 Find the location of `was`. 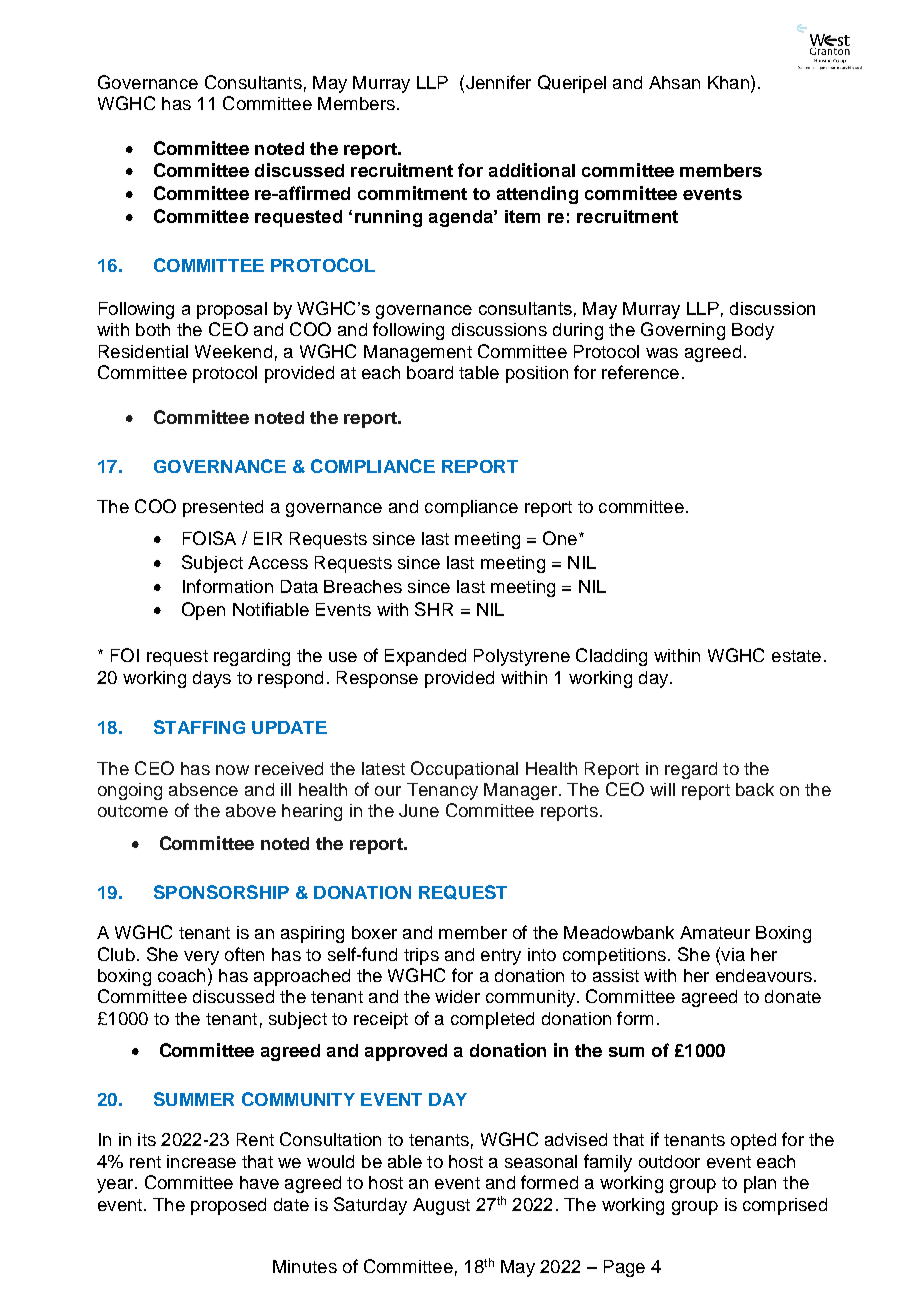

was is located at coordinates (662, 353).
